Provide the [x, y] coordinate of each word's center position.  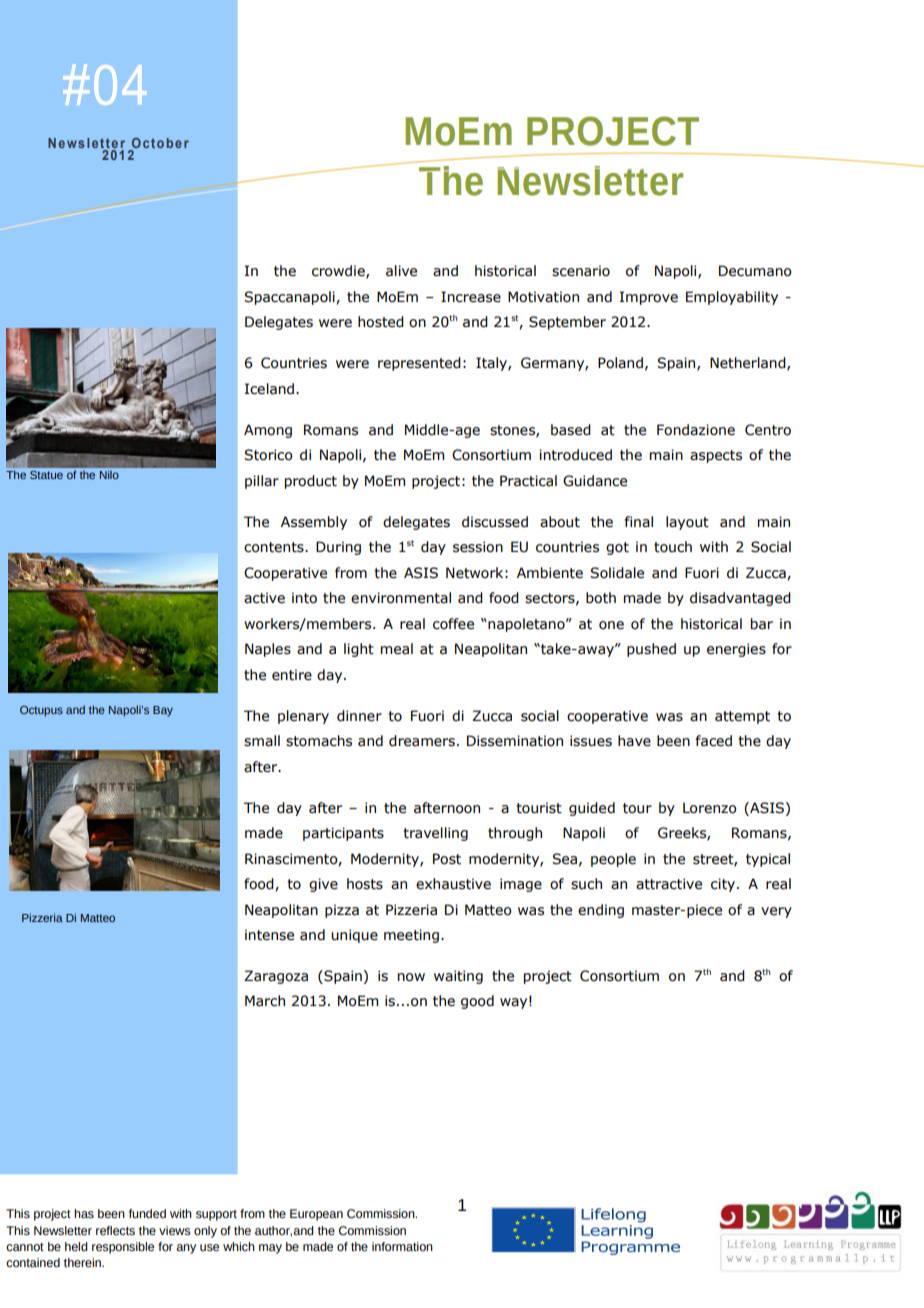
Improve [649, 298]
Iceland [271, 389]
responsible [123, 1248]
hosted [381, 322]
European [316, 1215]
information [402, 1246]
